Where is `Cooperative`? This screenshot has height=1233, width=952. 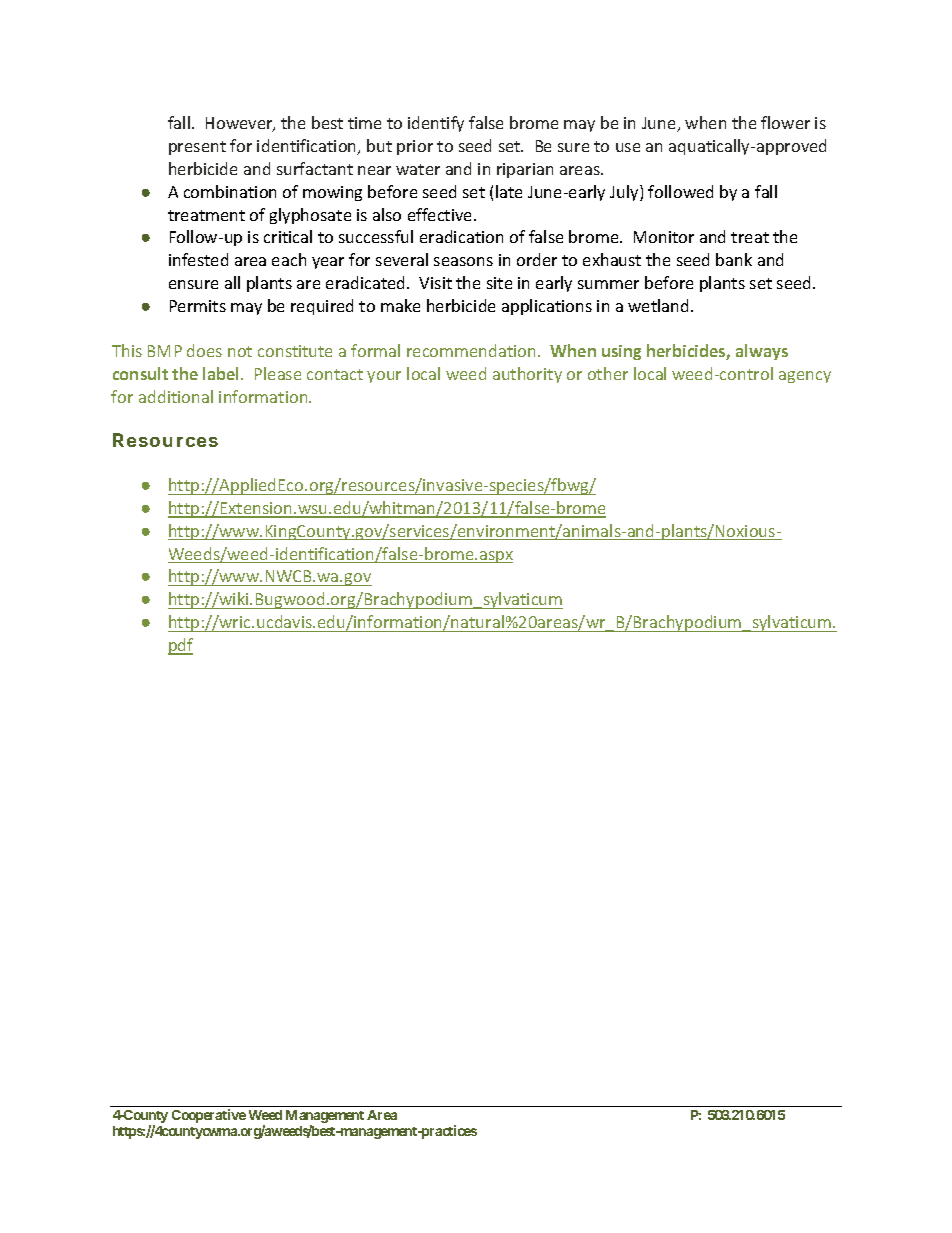
Cooperative is located at coordinates (209, 1116).
